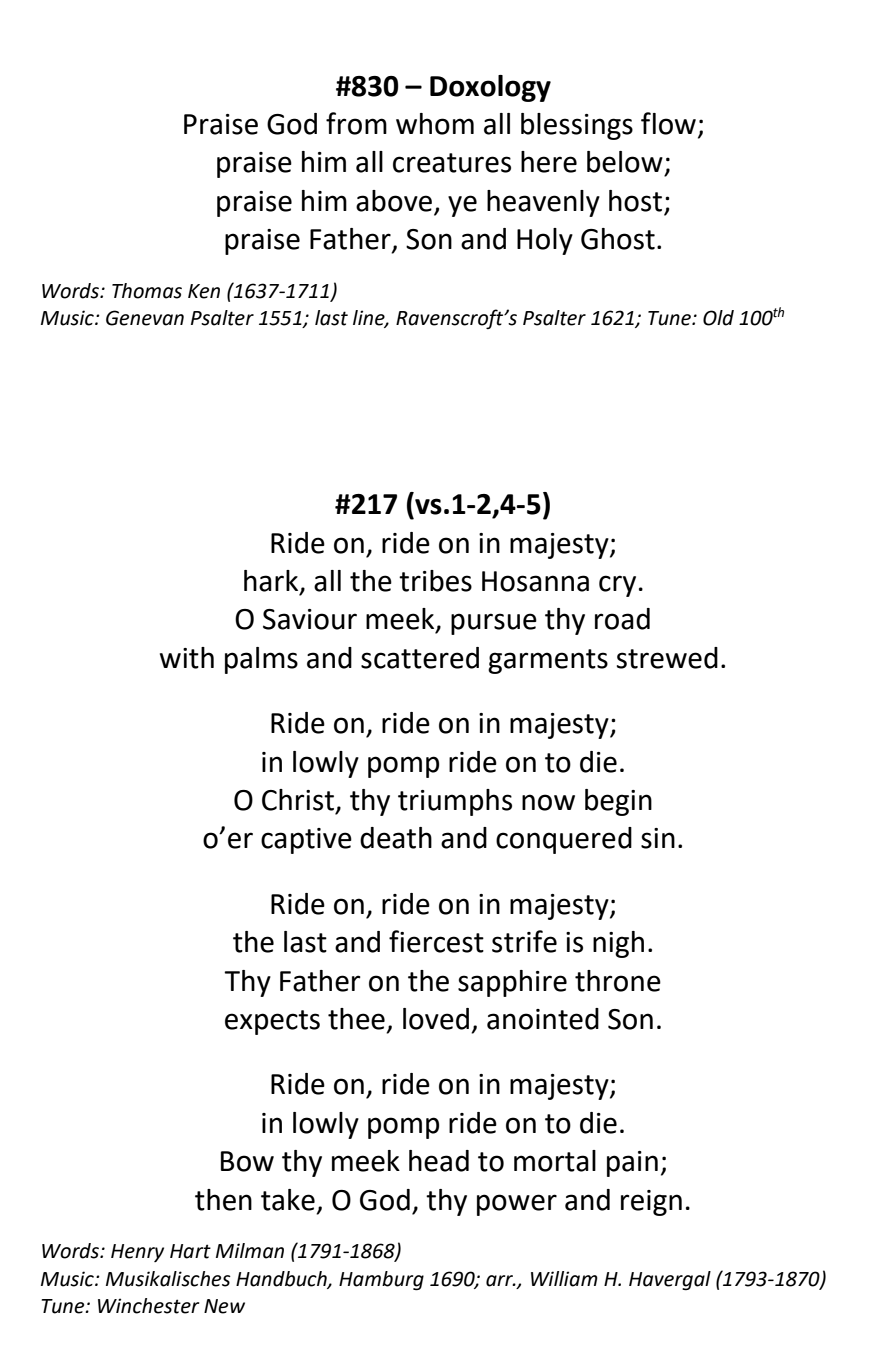 Image resolution: width=887 pixels, height=1372 pixels. I want to click on creatures, so click(452, 163).
